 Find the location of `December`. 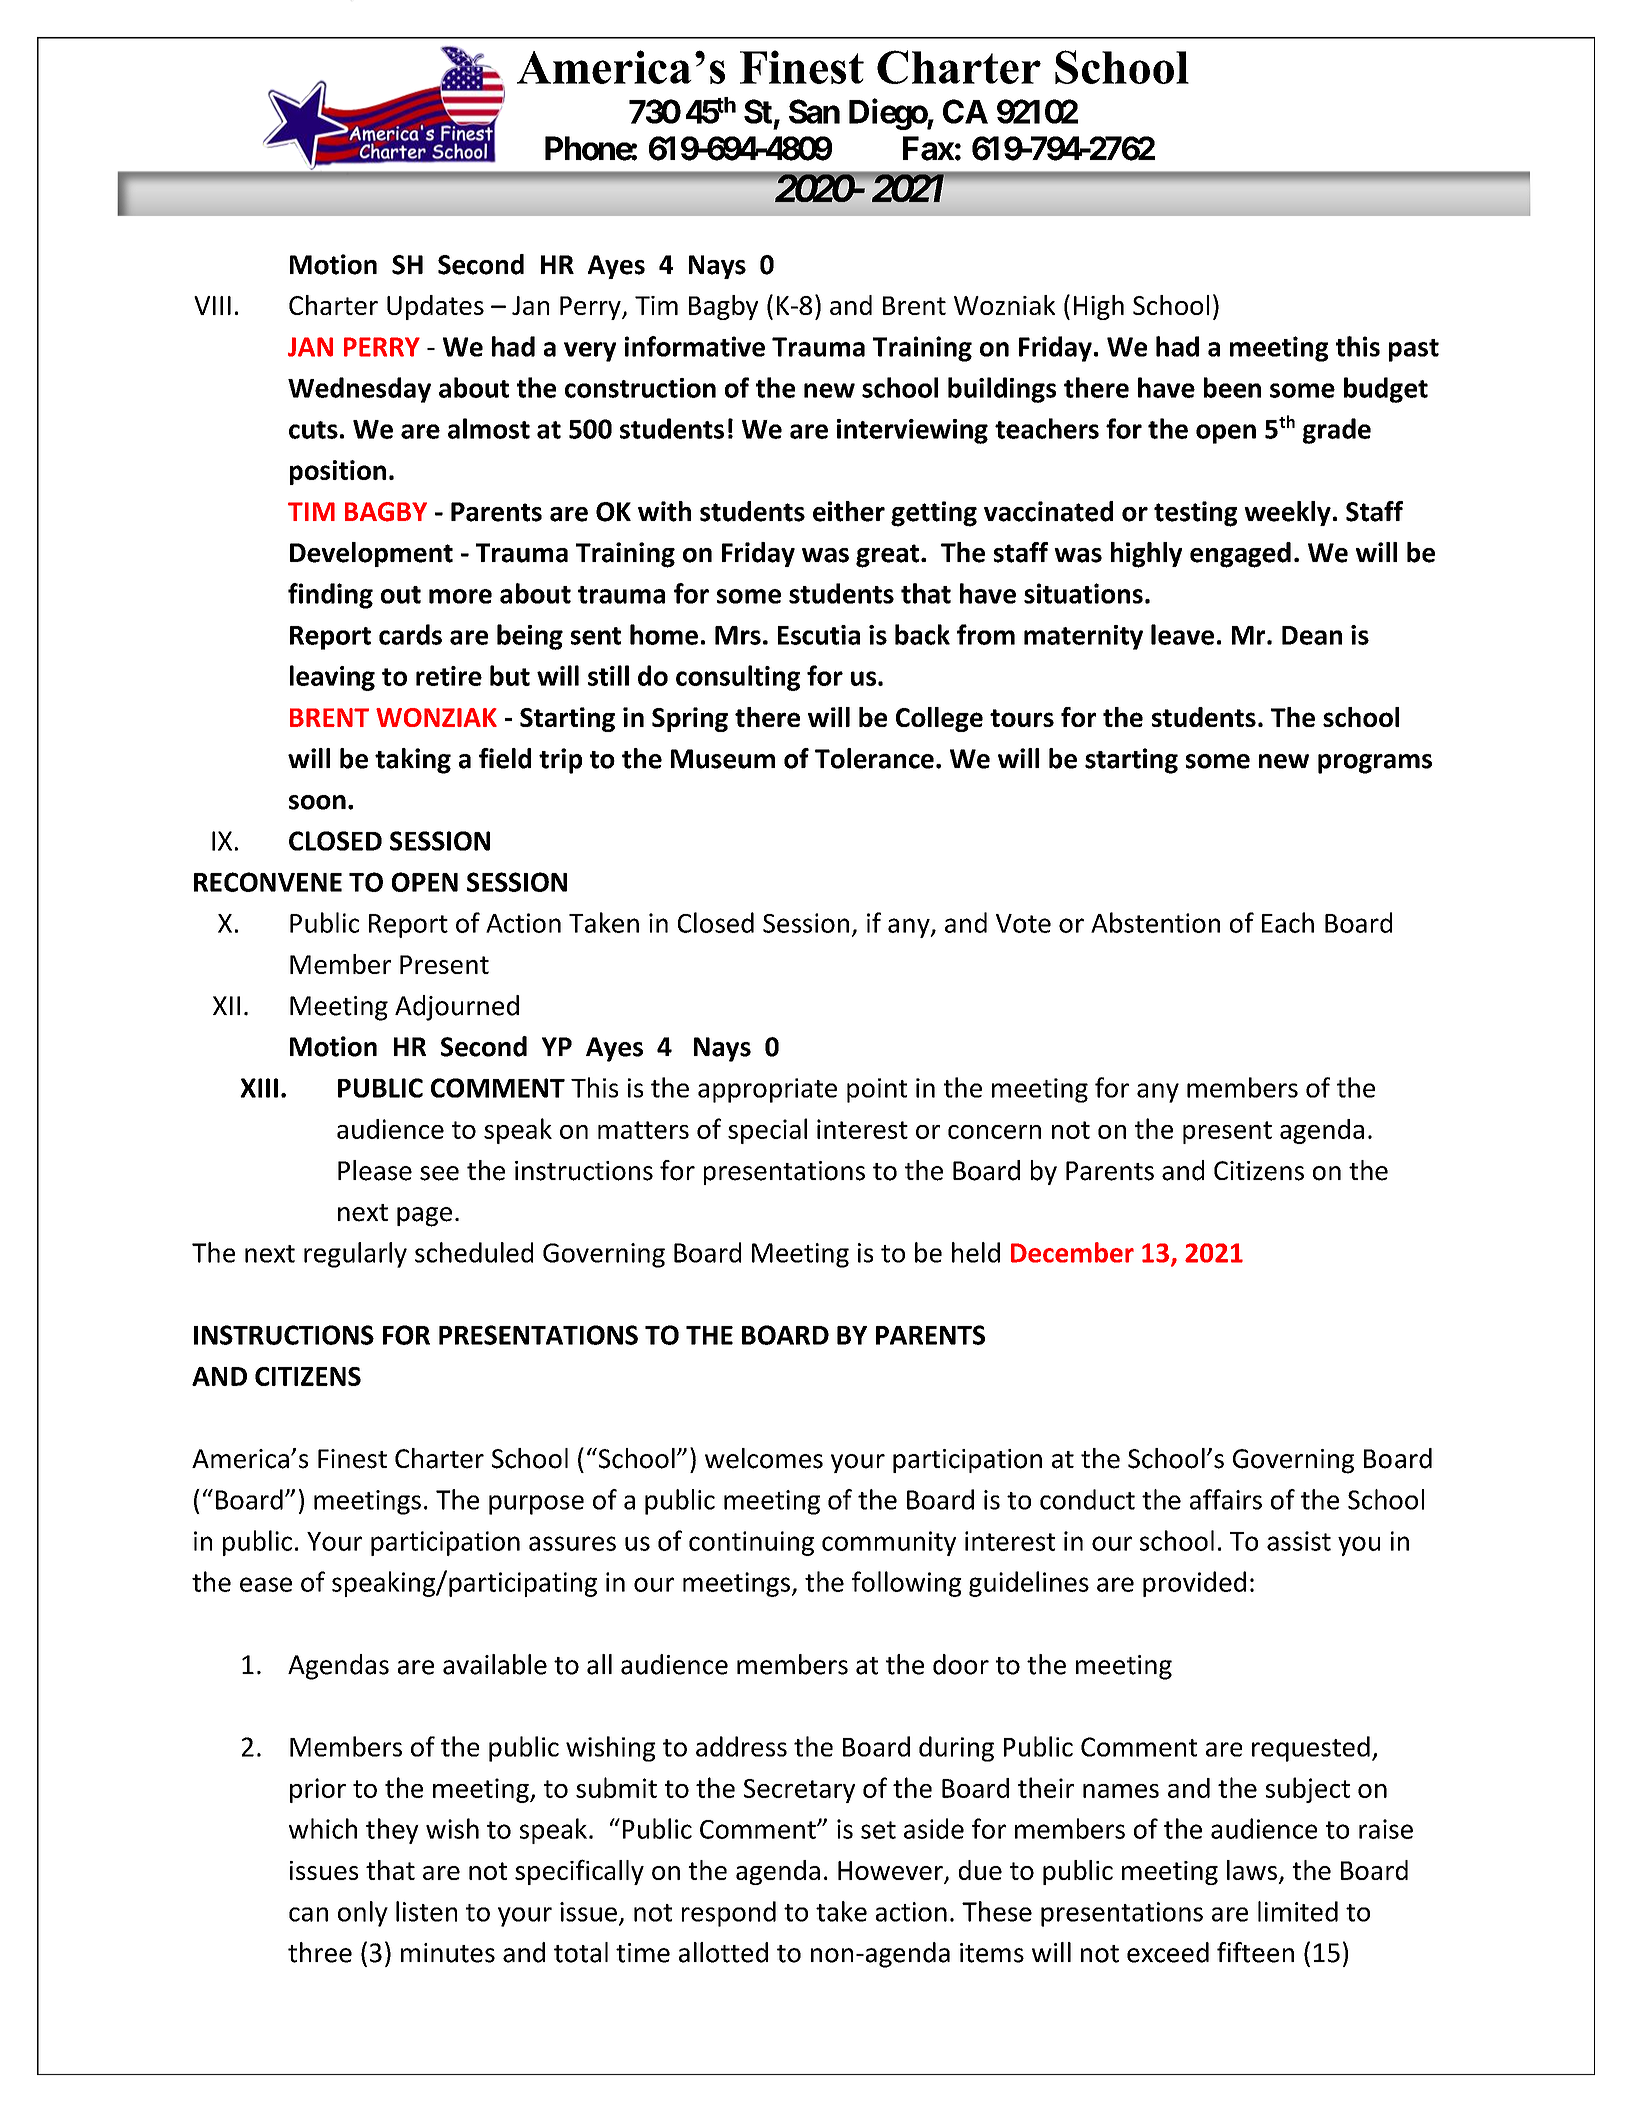

December is located at coordinates (1072, 1252).
